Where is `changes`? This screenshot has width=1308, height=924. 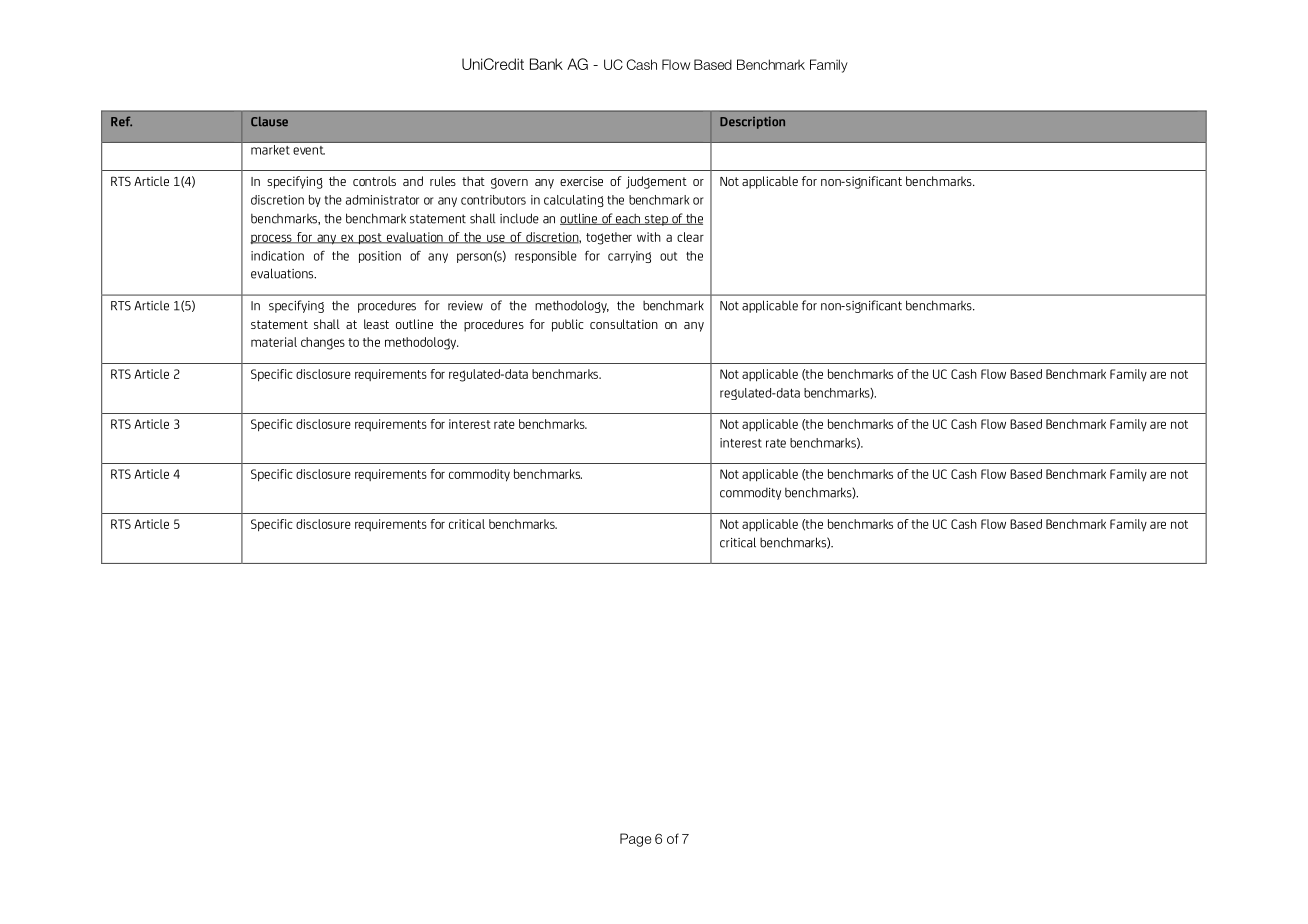 changes is located at coordinates (323, 343).
